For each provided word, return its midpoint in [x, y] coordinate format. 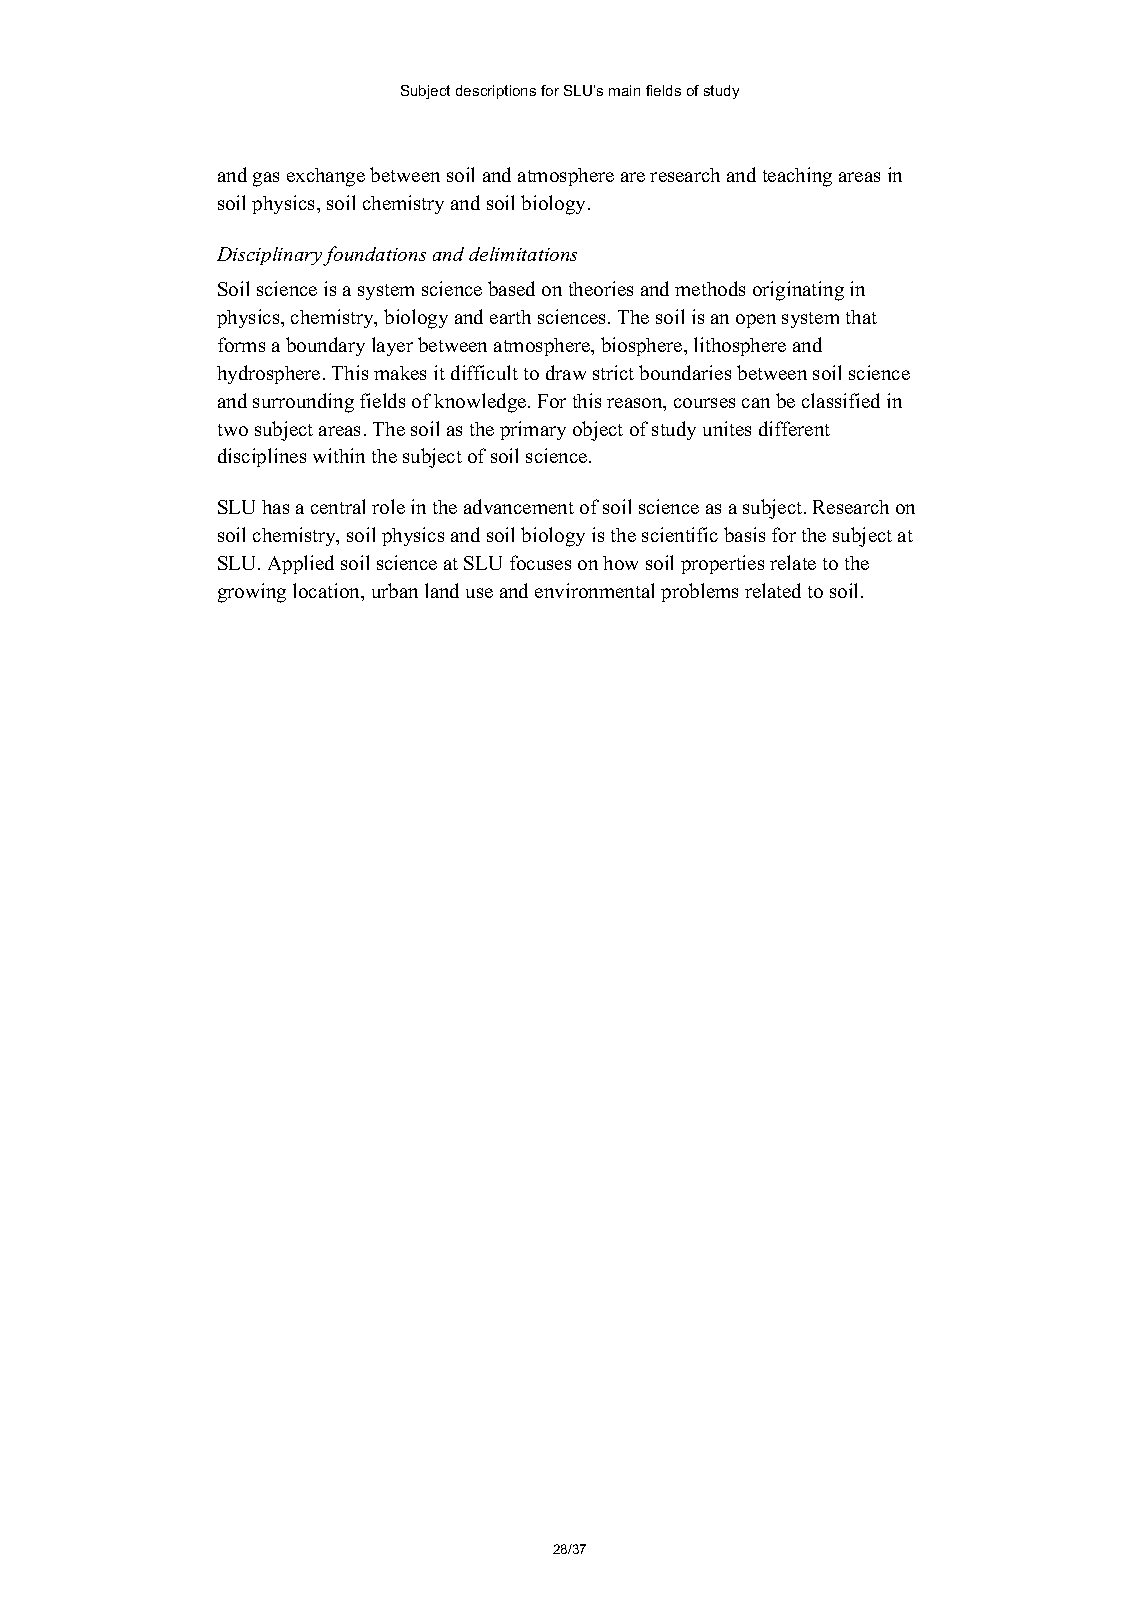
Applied [301, 564]
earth [510, 317]
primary [533, 430]
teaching [797, 177]
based [511, 288]
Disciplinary [270, 256]
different [794, 428]
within [339, 455]
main [624, 90]
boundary [325, 346]
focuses [540, 562]
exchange [326, 177]
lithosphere [740, 346]
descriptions [496, 92]
